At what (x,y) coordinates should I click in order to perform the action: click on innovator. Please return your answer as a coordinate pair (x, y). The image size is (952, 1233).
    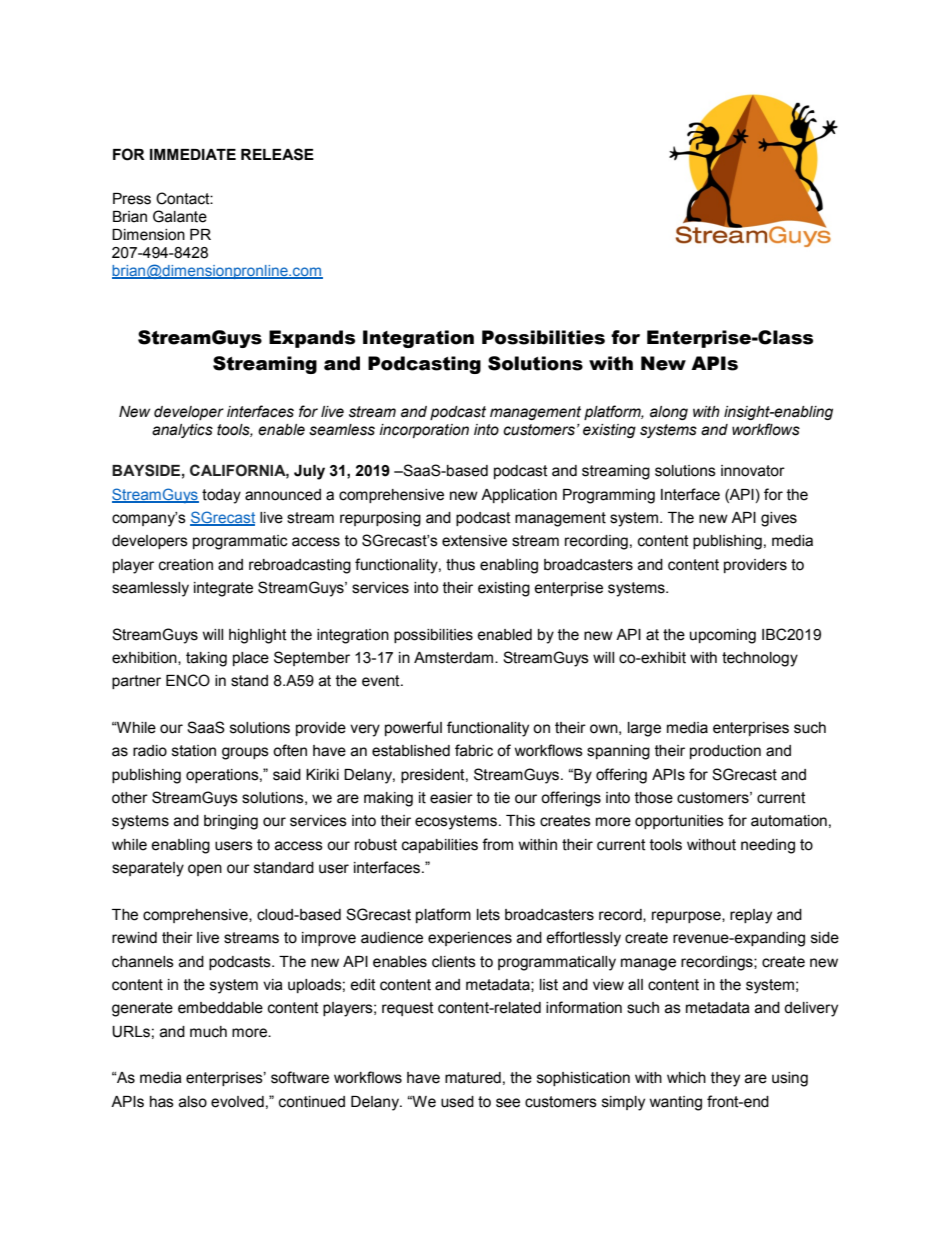
    Looking at the image, I should click on (753, 471).
